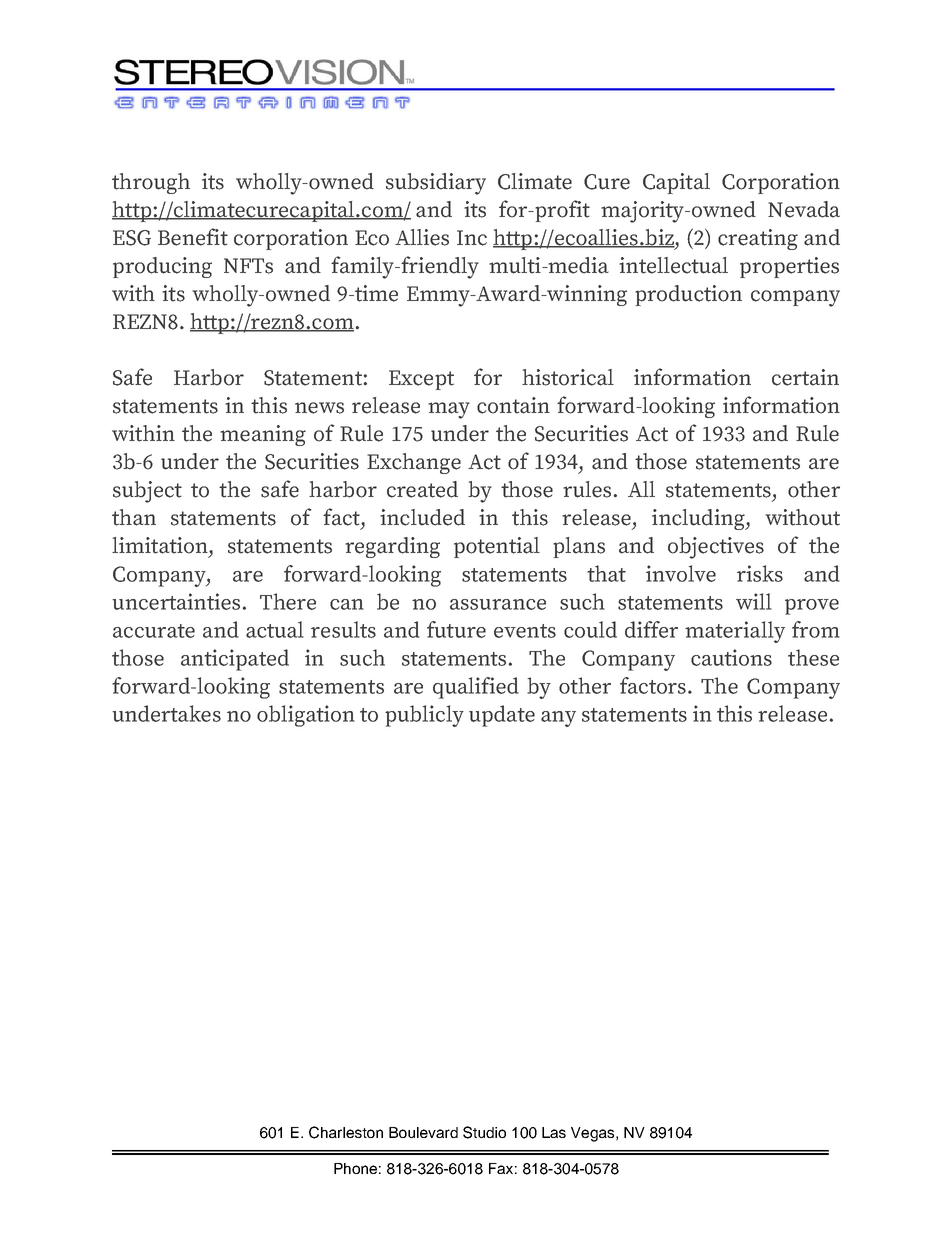 The height and width of the image is (1233, 952). I want to click on Charleston, so click(346, 1132).
